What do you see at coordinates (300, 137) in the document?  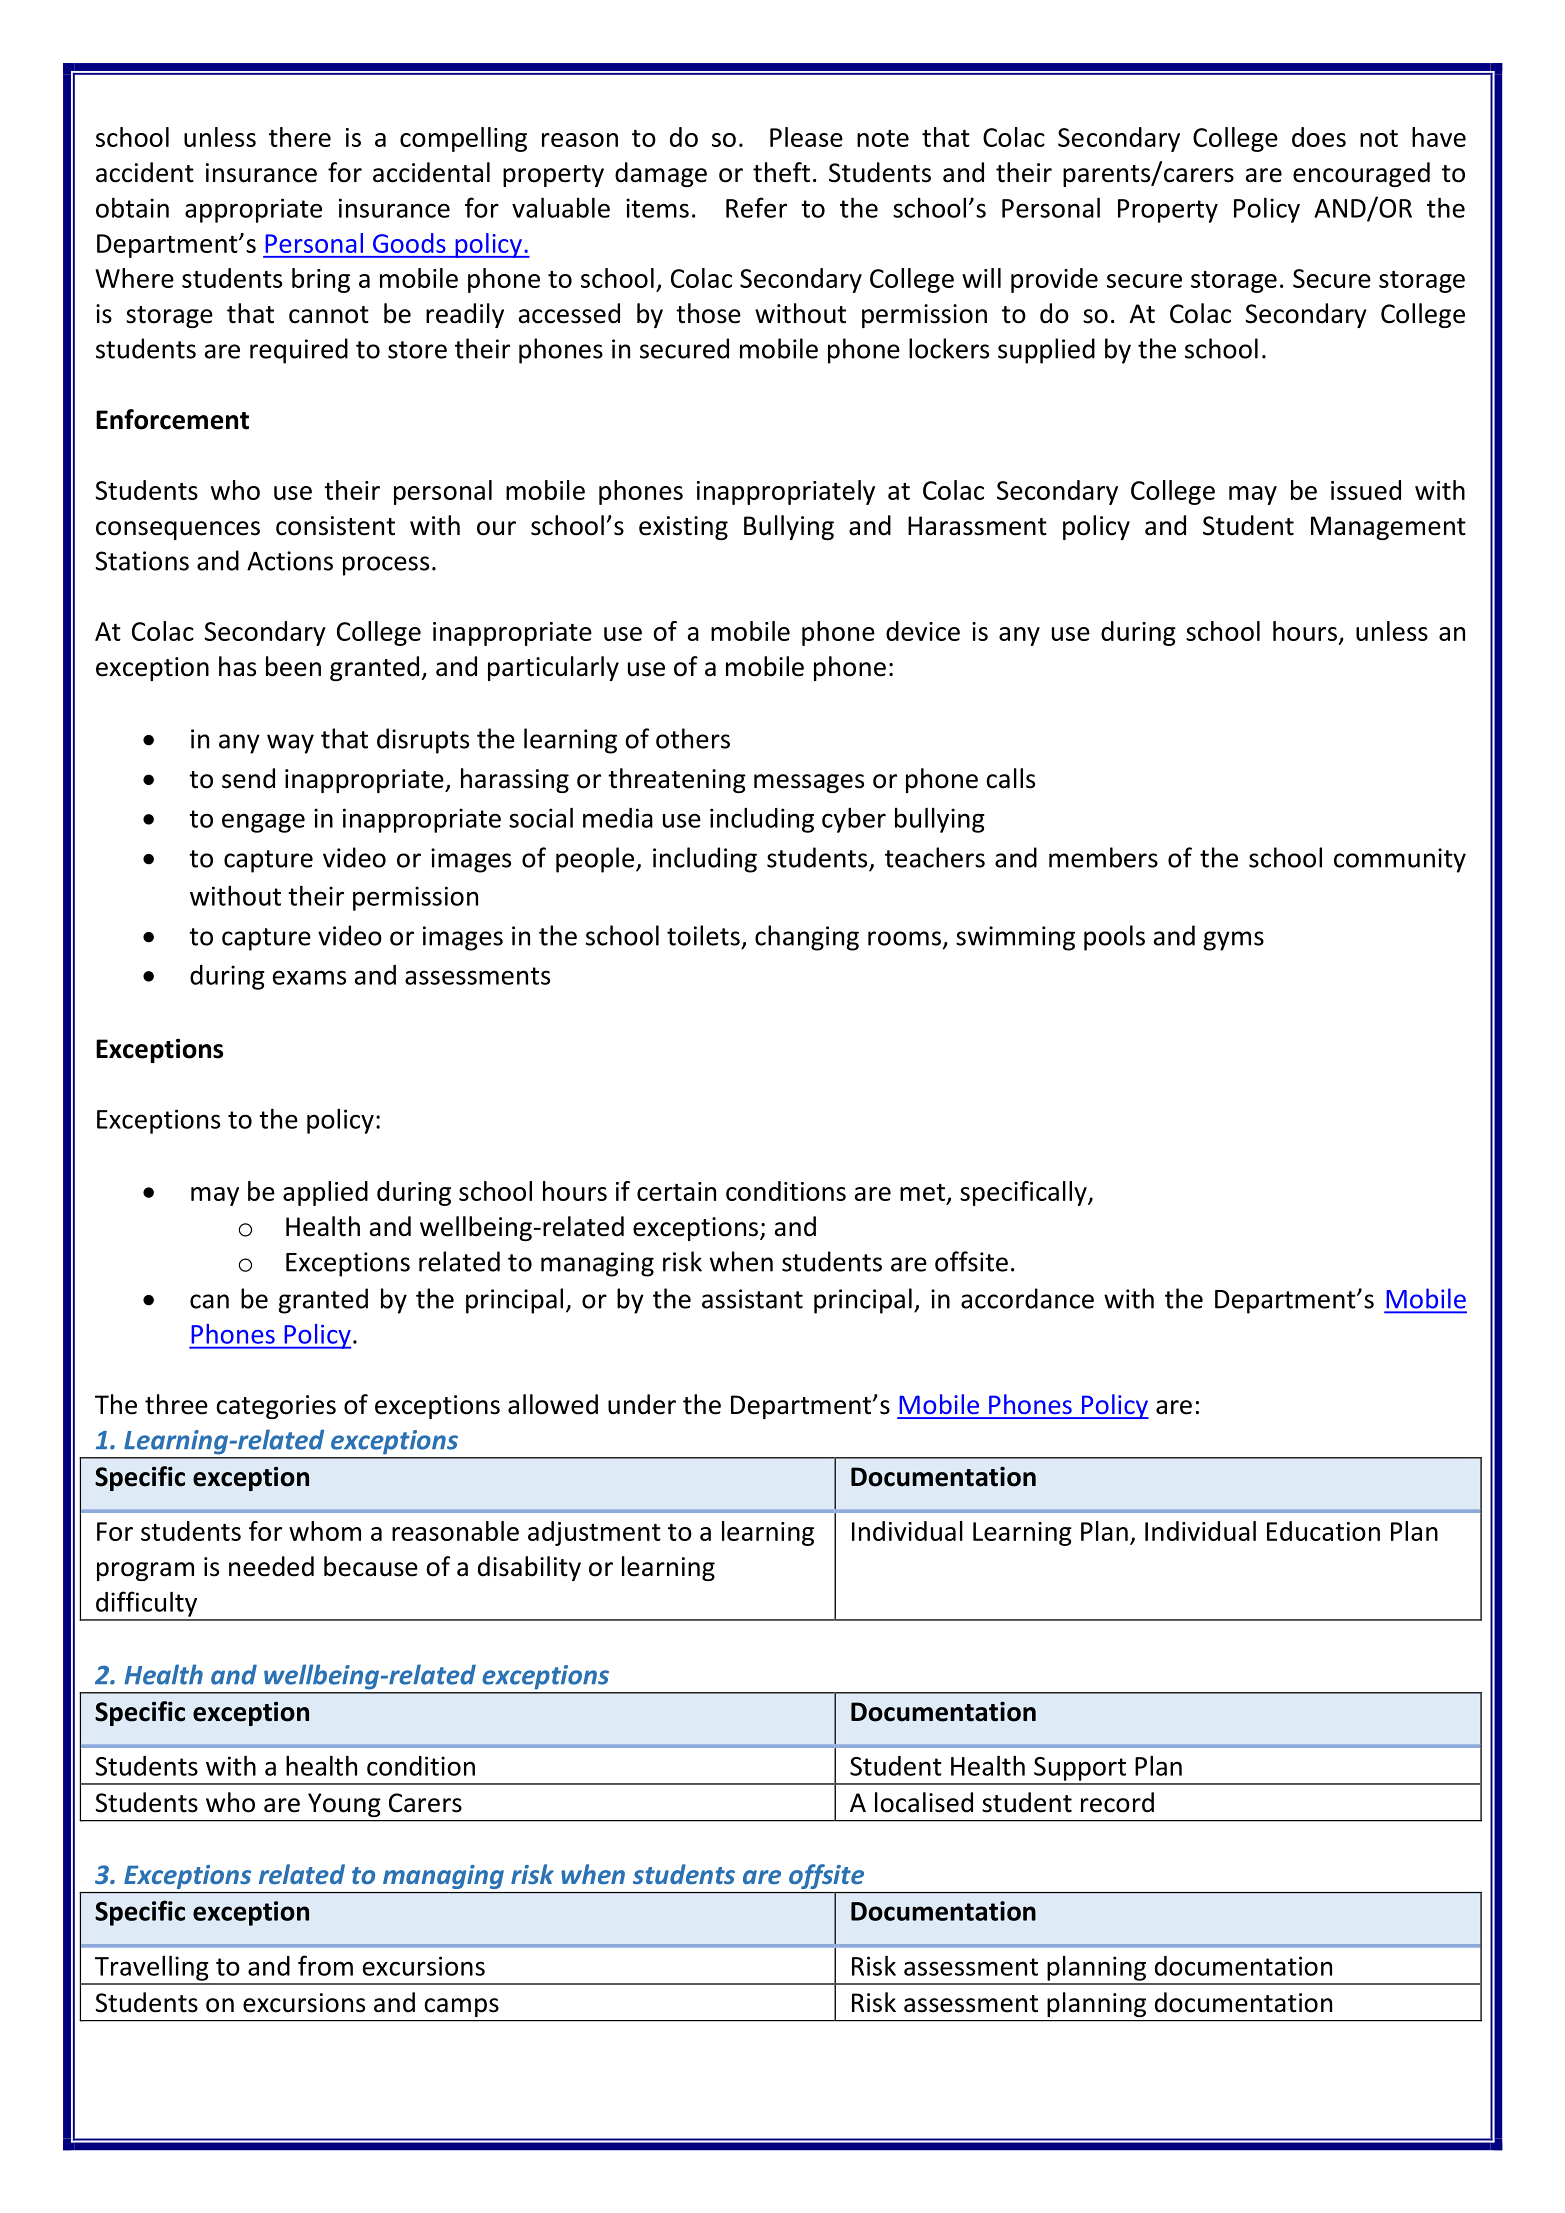 I see `there` at bounding box center [300, 137].
